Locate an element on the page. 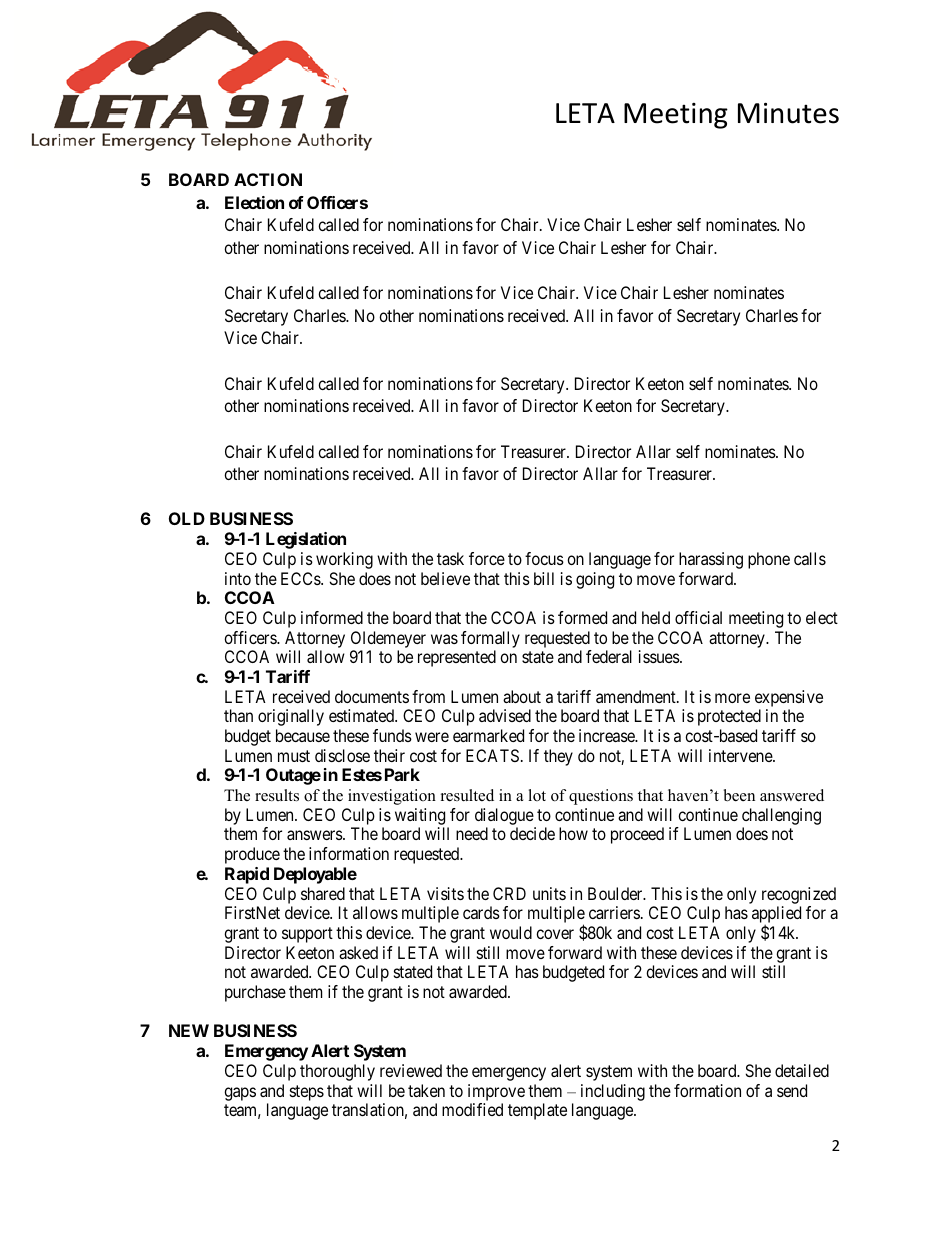  harassing is located at coordinates (711, 560).
